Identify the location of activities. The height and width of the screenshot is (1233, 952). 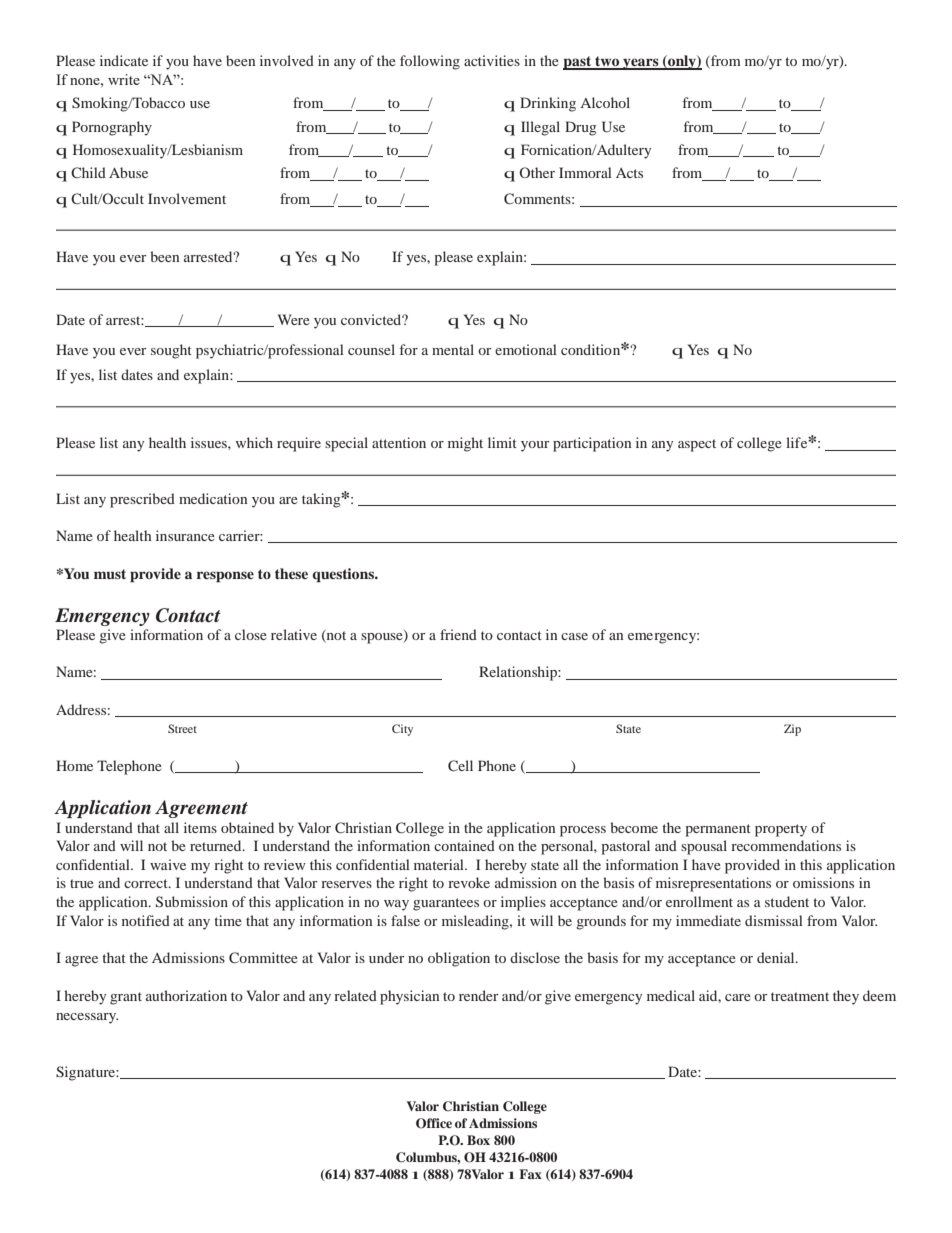
(492, 60).
